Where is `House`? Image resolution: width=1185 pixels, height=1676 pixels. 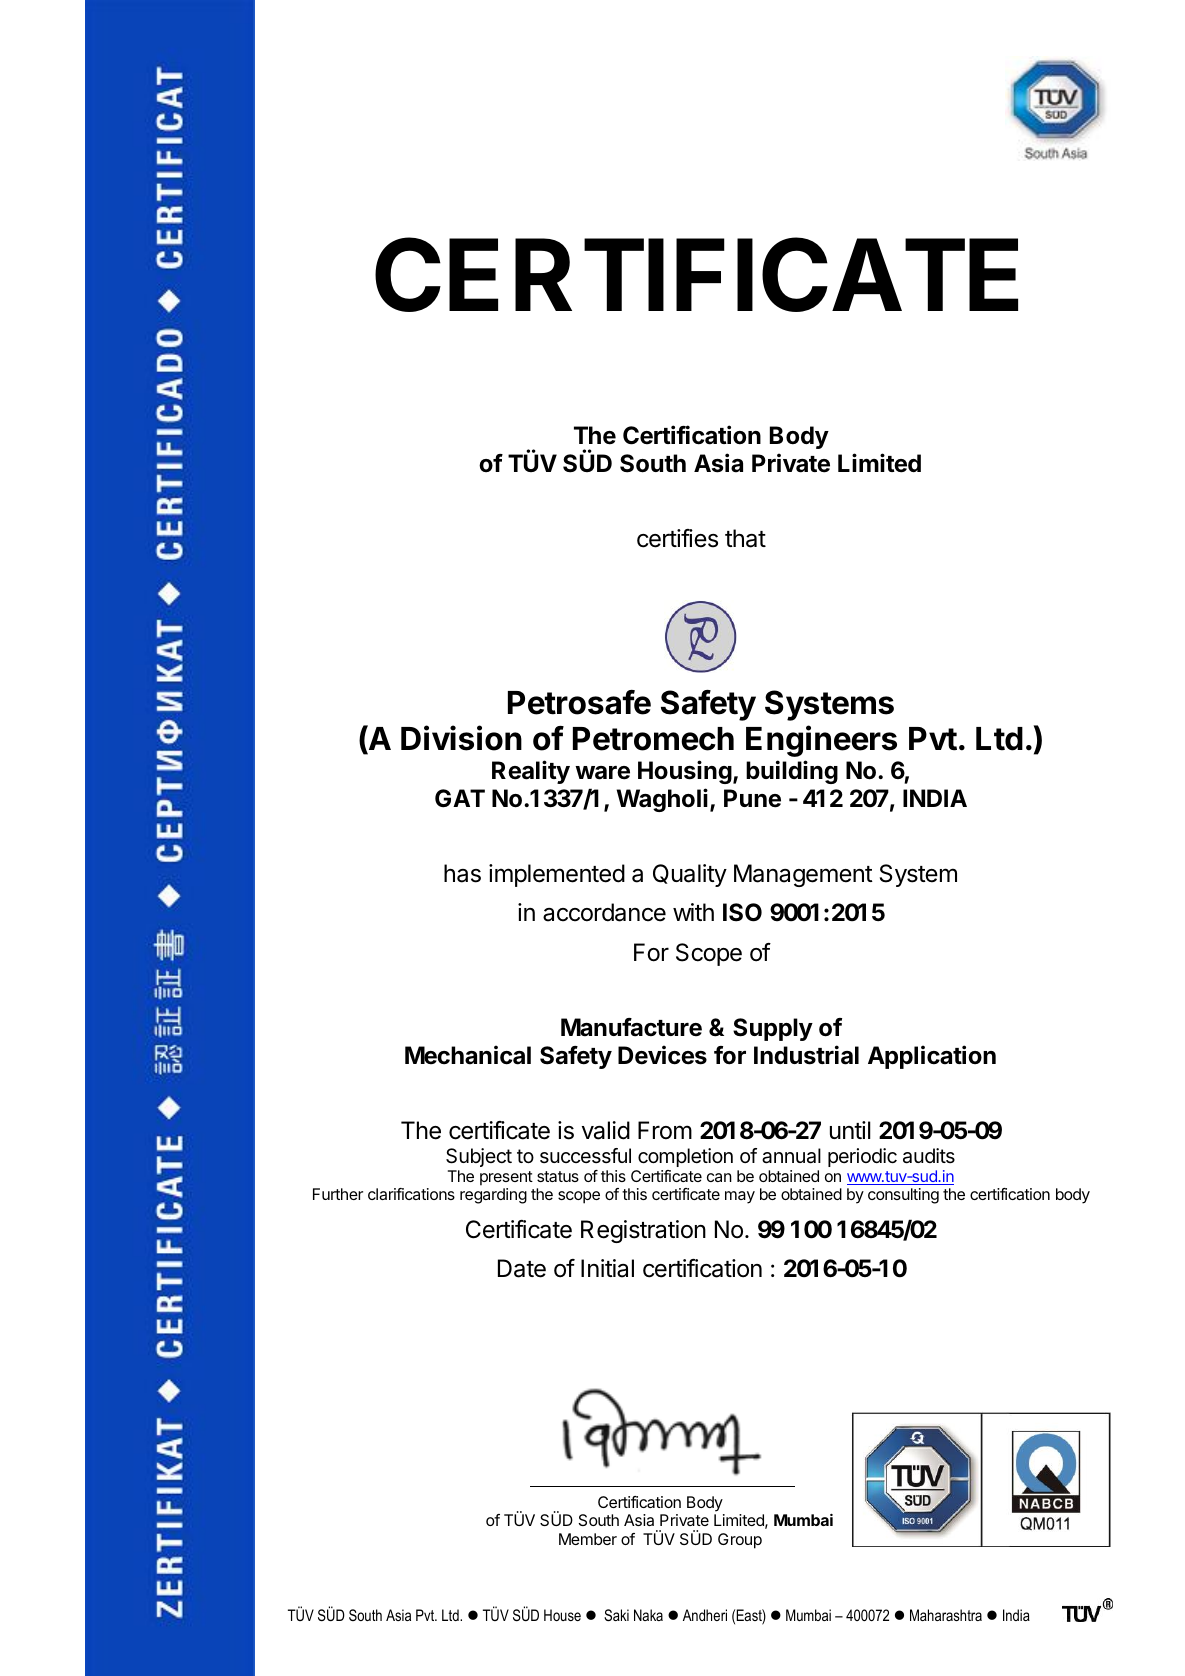 House is located at coordinates (562, 1615).
